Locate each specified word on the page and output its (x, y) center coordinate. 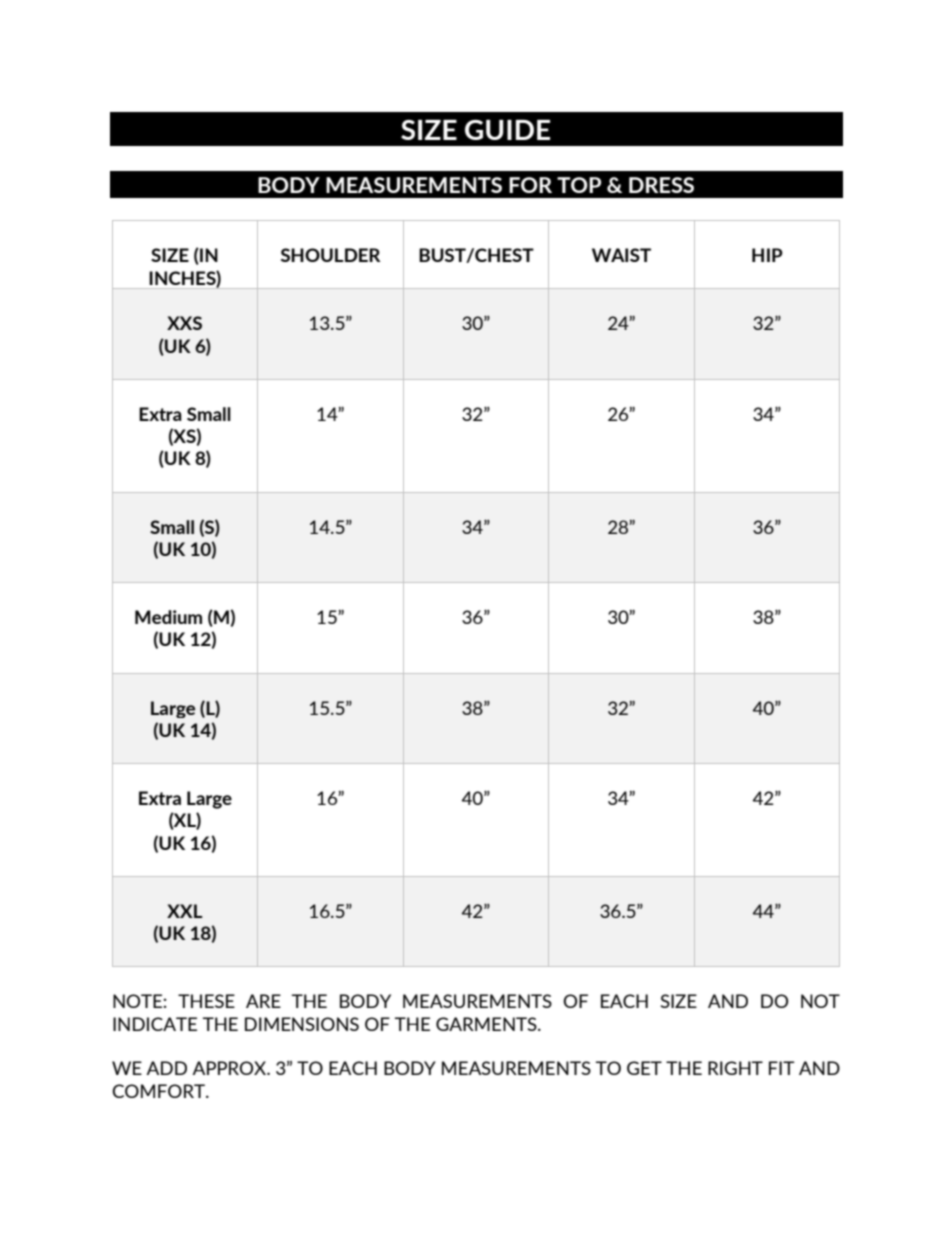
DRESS (661, 185)
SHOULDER (331, 255)
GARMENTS (487, 1024)
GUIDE (507, 130)
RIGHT (735, 1068)
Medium (168, 617)
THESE (206, 1001)
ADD (166, 1068)
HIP (767, 255)
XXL (184, 911)
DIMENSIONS (302, 1024)
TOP (579, 185)
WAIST (621, 255)
